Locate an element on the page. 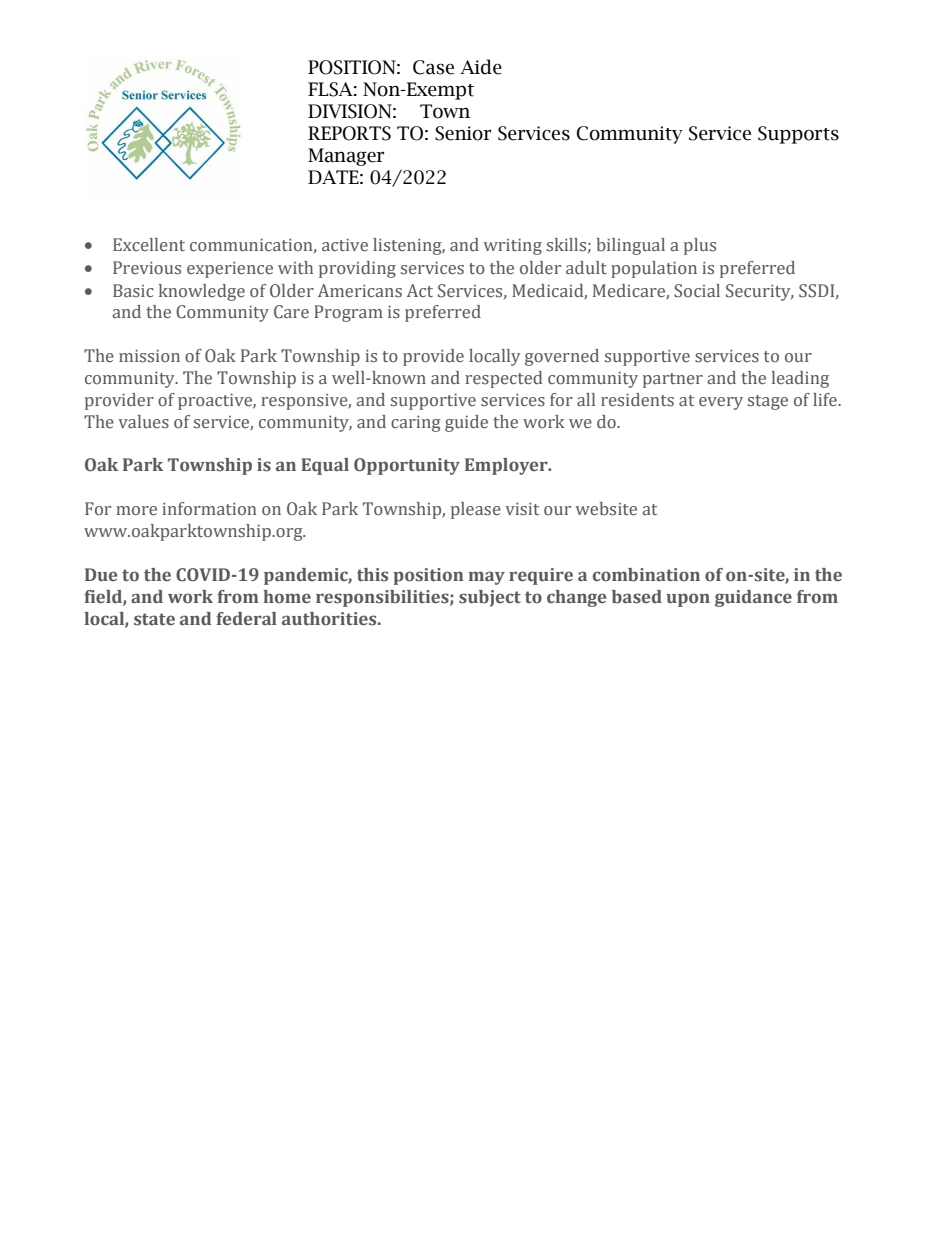 Image resolution: width=952 pixels, height=1233 pixels. mission is located at coordinates (149, 356).
